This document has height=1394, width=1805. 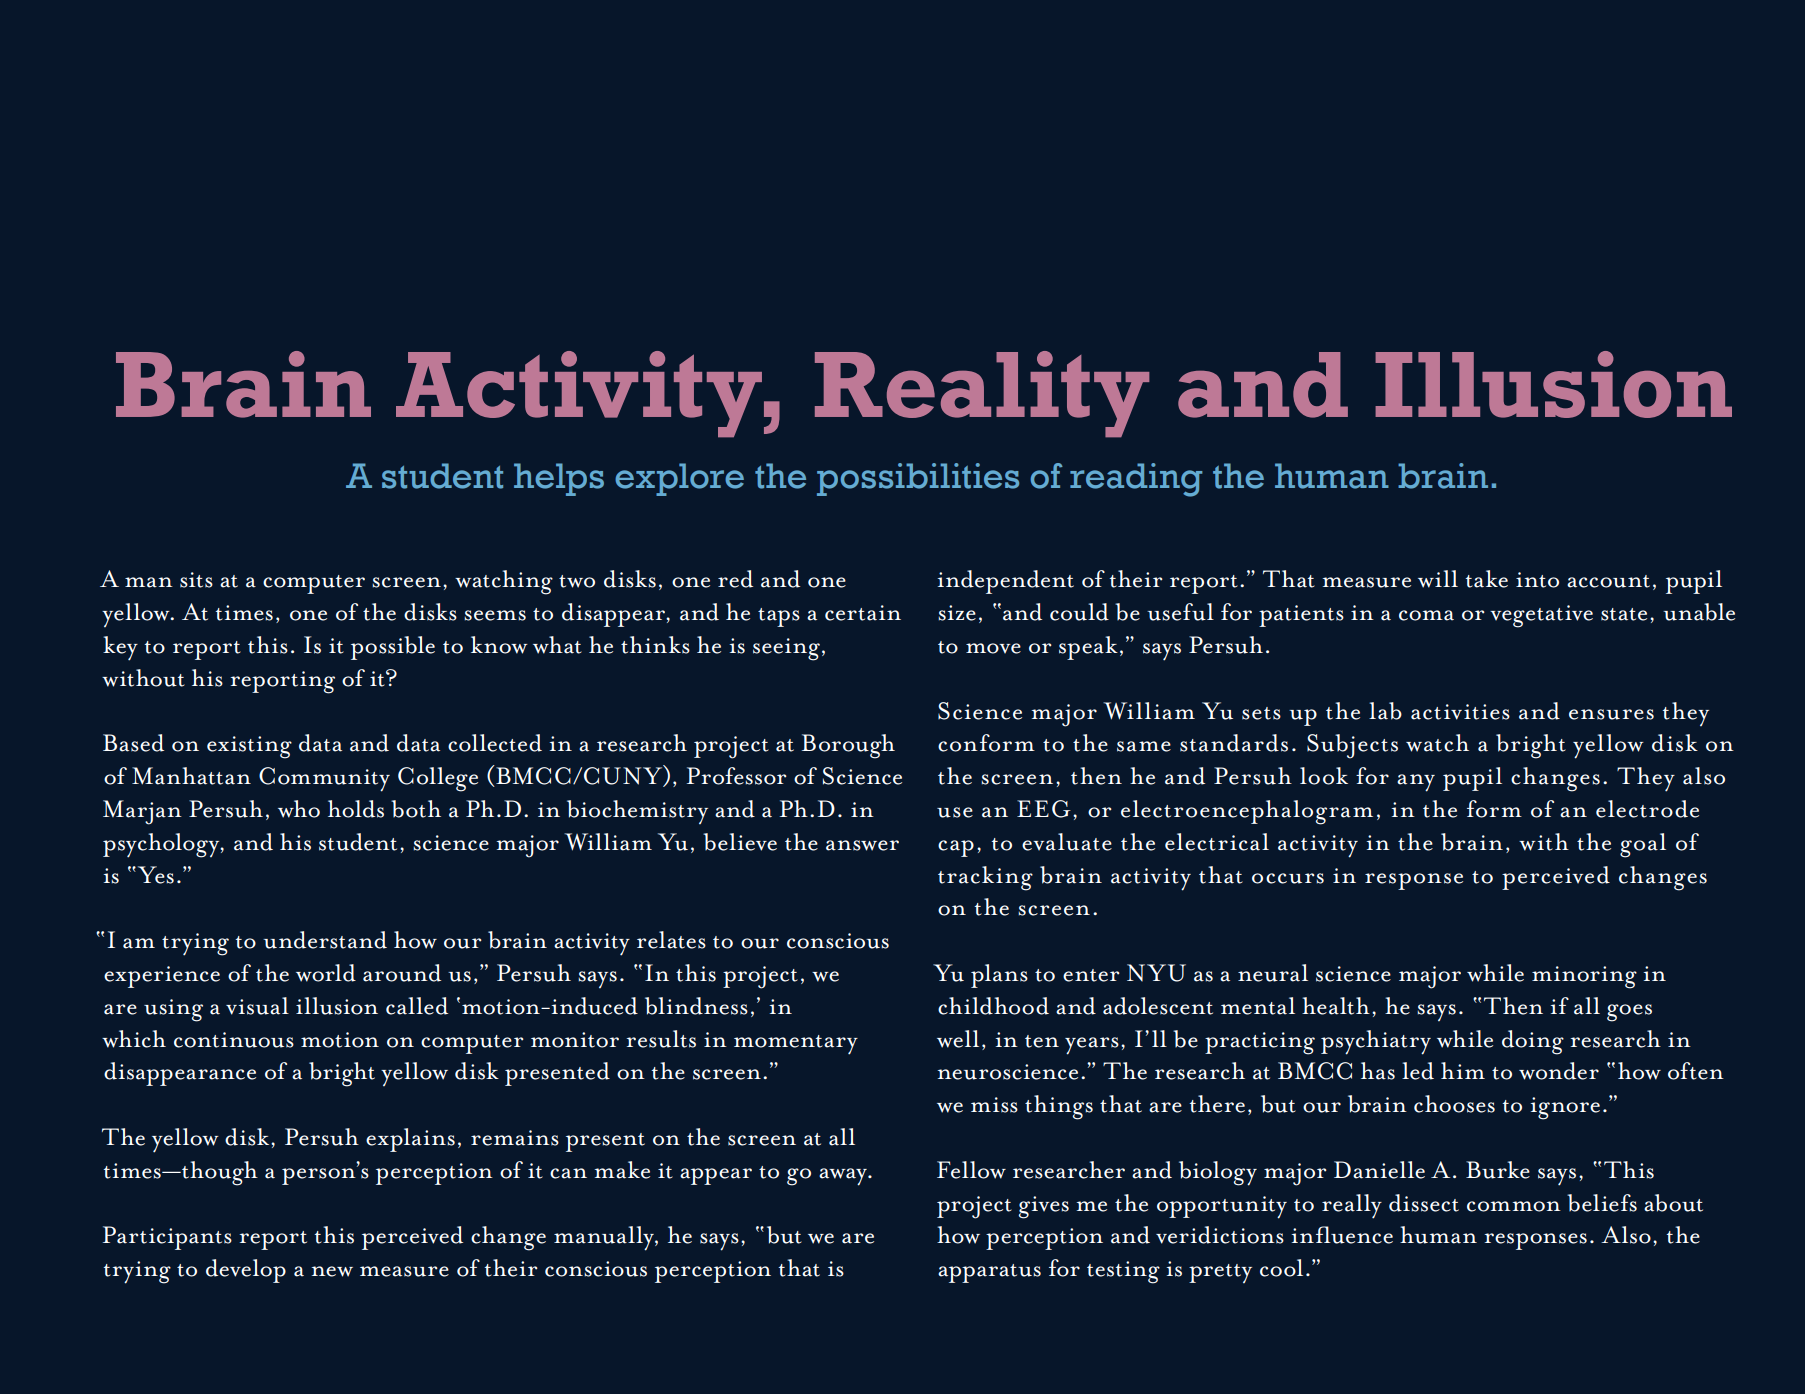 I want to click on answer, so click(x=862, y=845).
